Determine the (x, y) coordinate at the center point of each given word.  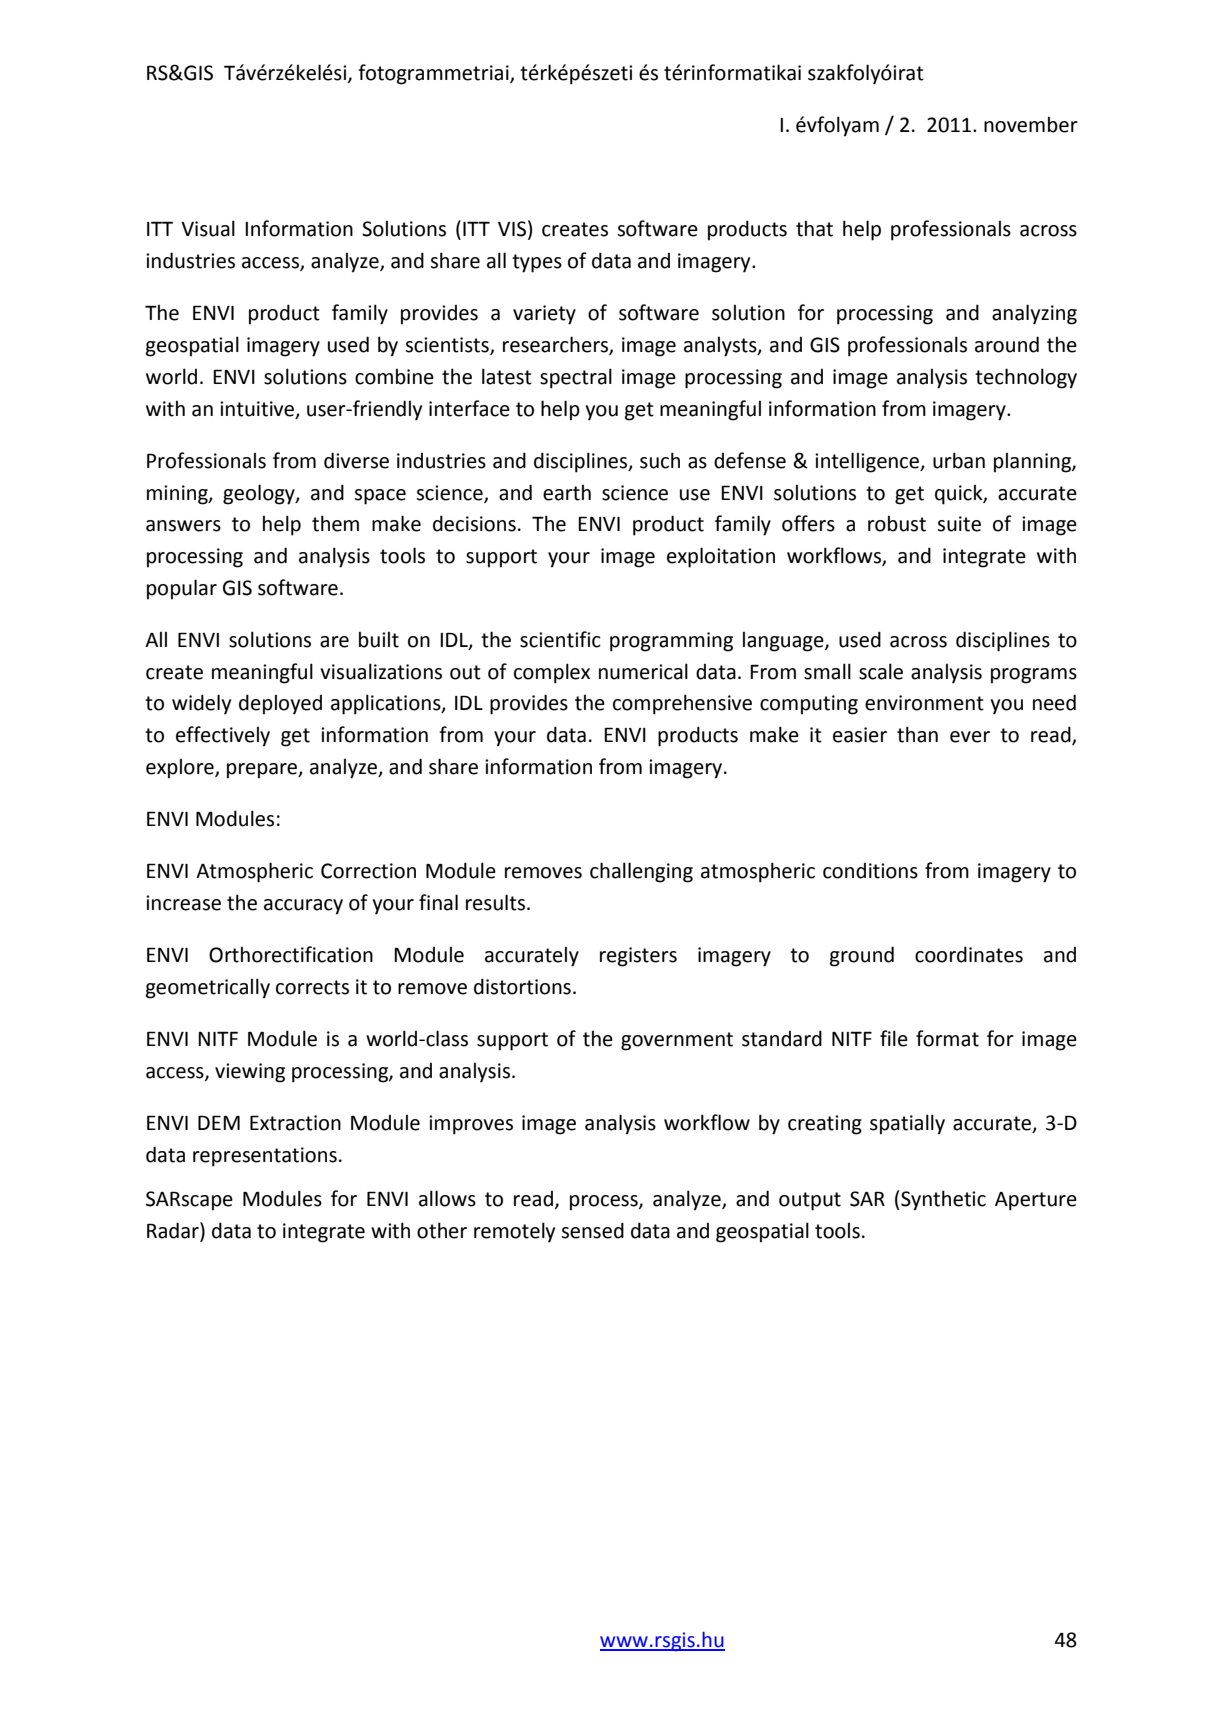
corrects (312, 987)
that (814, 228)
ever (970, 737)
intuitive (258, 409)
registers (638, 957)
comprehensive (682, 704)
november (1031, 124)
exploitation (721, 557)
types (537, 263)
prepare (263, 771)
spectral (576, 378)
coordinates (969, 954)
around (1007, 344)
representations (265, 1157)
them (335, 523)
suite (959, 524)
